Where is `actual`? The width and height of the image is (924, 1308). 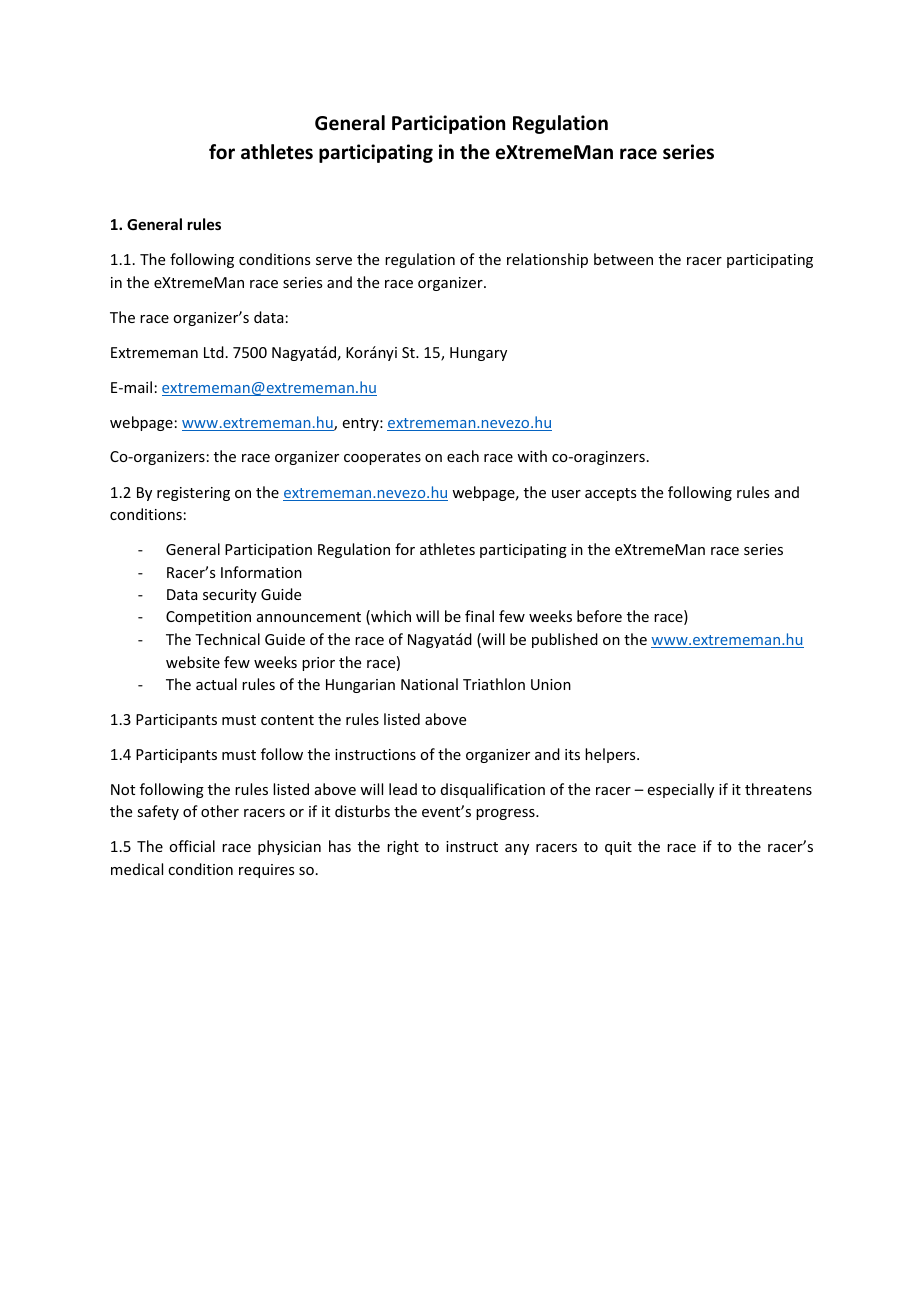 actual is located at coordinates (216, 684).
